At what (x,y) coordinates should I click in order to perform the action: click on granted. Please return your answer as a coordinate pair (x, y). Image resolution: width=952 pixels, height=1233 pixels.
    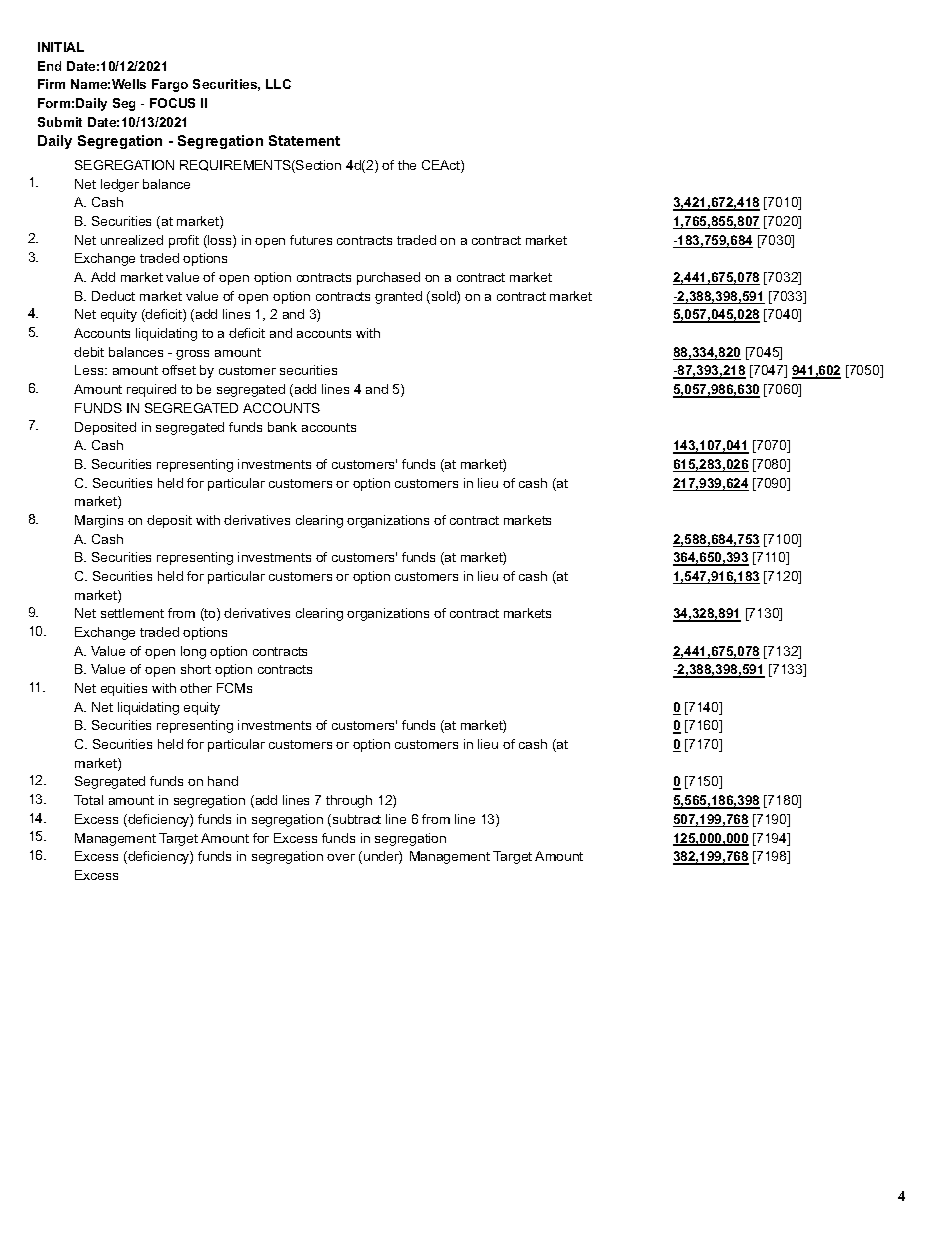
    Looking at the image, I should click on (398, 297).
